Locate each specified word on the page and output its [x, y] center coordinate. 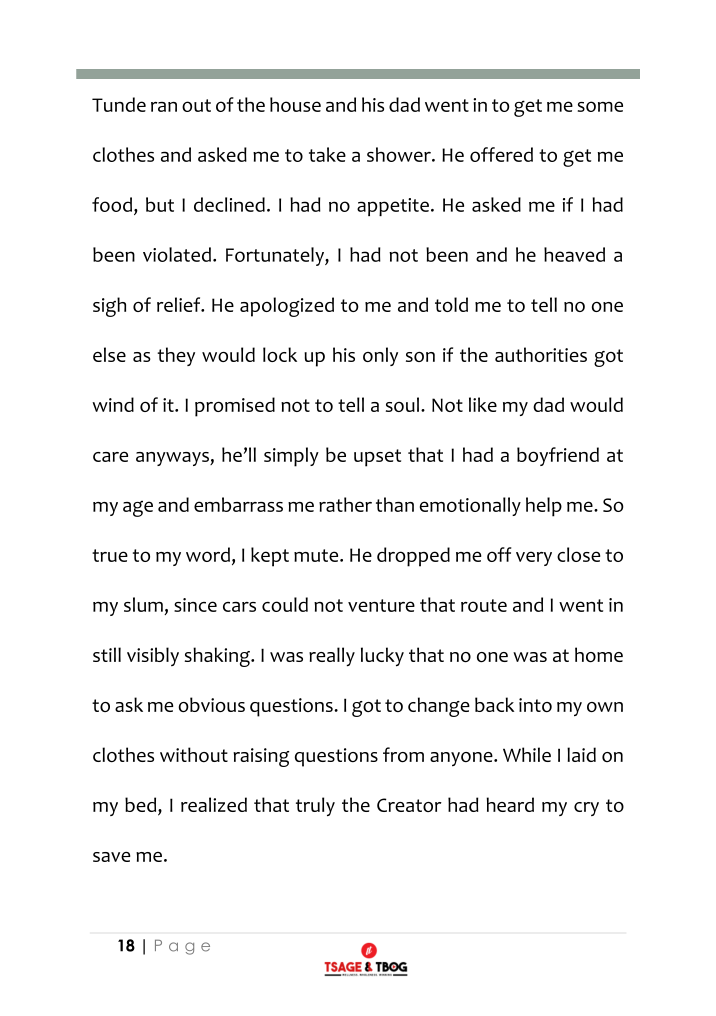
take [327, 154]
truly [315, 806]
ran [164, 107]
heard [510, 804]
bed [142, 804]
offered [501, 154]
